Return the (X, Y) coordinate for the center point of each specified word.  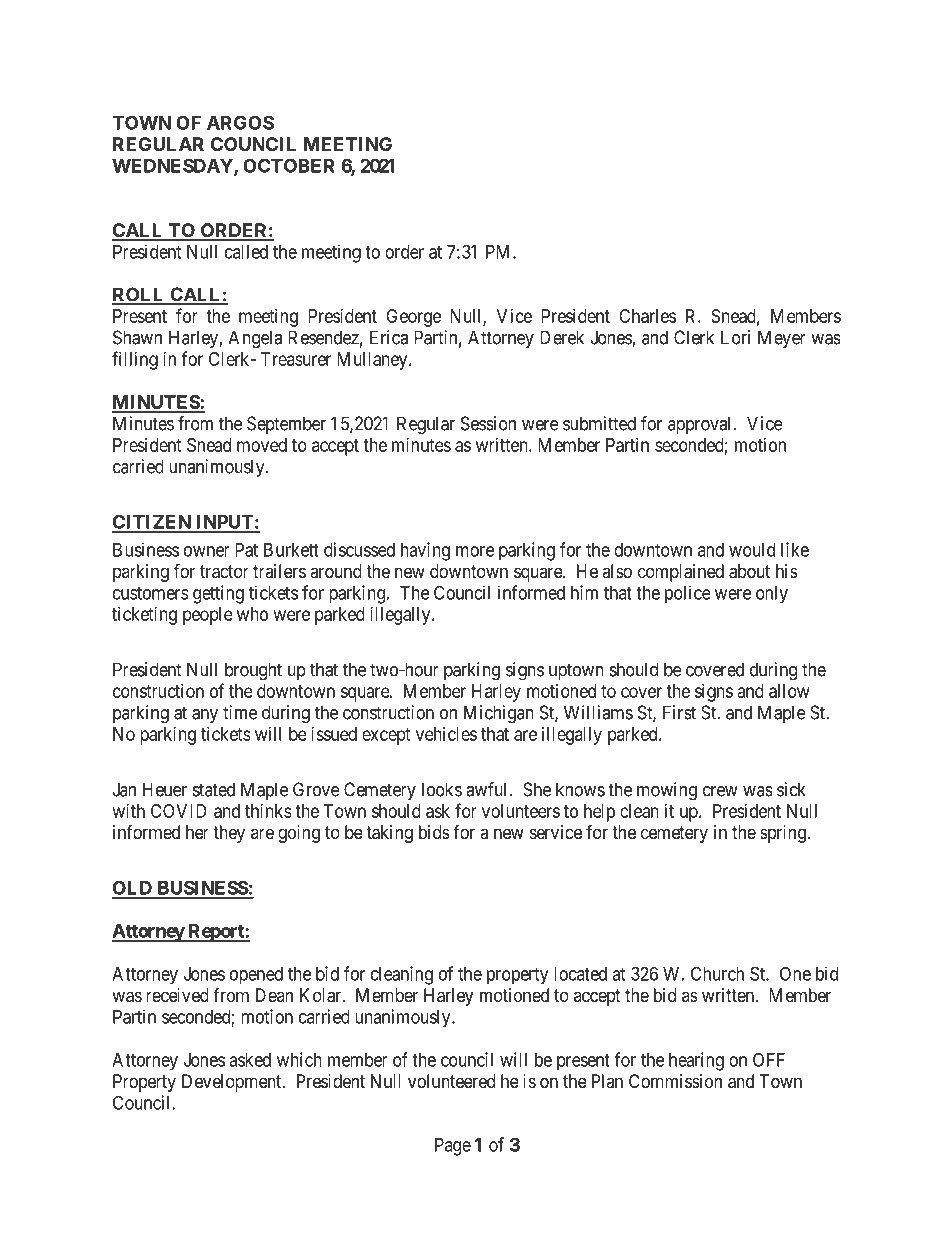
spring (784, 834)
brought (253, 671)
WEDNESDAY (173, 166)
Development (233, 1083)
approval (701, 425)
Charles (647, 316)
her (197, 832)
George (413, 318)
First (679, 712)
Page (453, 1147)
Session (488, 423)
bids (434, 832)
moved (262, 445)
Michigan (499, 714)
